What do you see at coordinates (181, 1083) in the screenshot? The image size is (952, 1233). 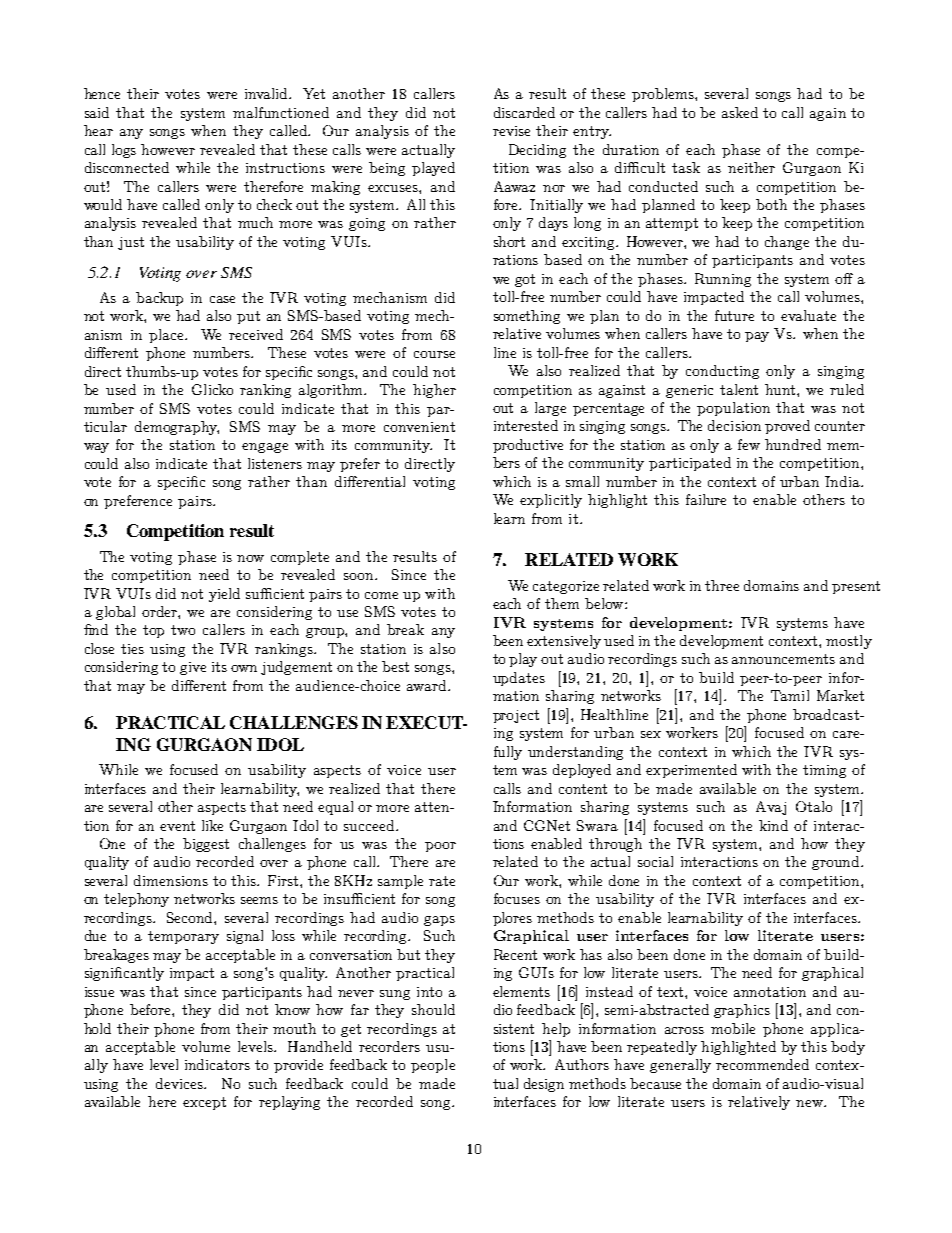 I see `devices` at bounding box center [181, 1083].
